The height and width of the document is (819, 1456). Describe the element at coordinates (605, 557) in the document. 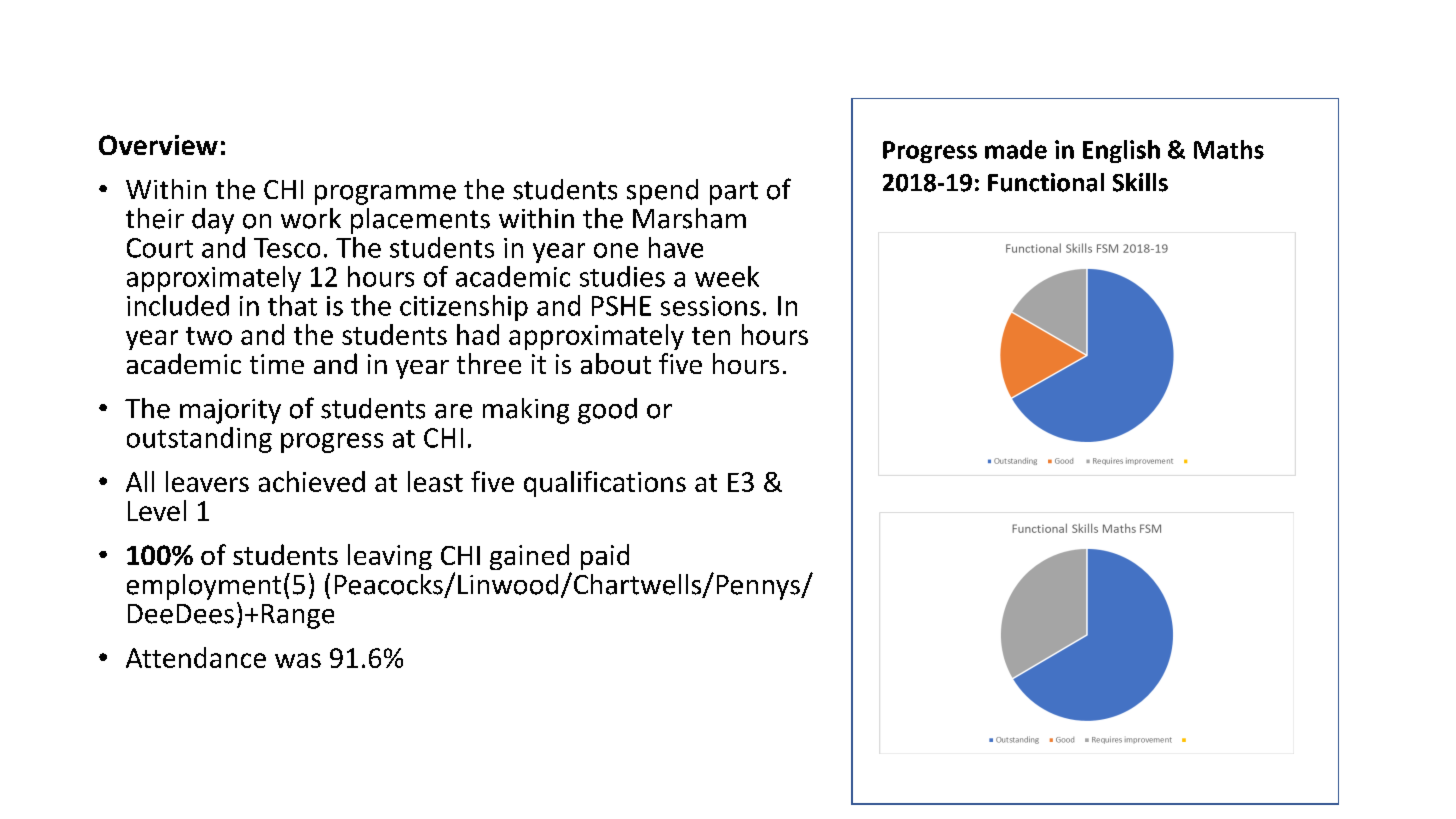

I see `paid` at that location.
